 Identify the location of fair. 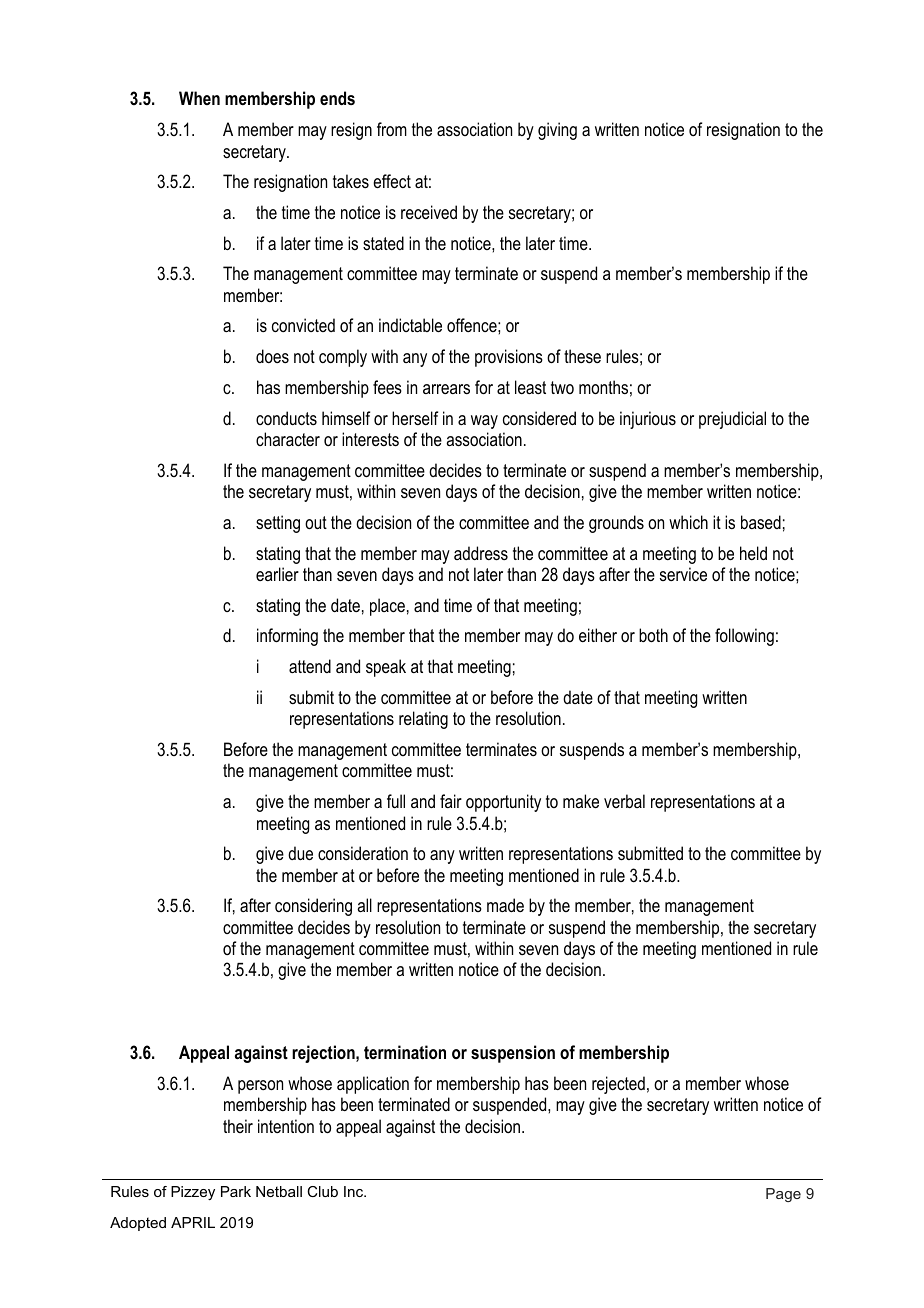
(451, 801).
